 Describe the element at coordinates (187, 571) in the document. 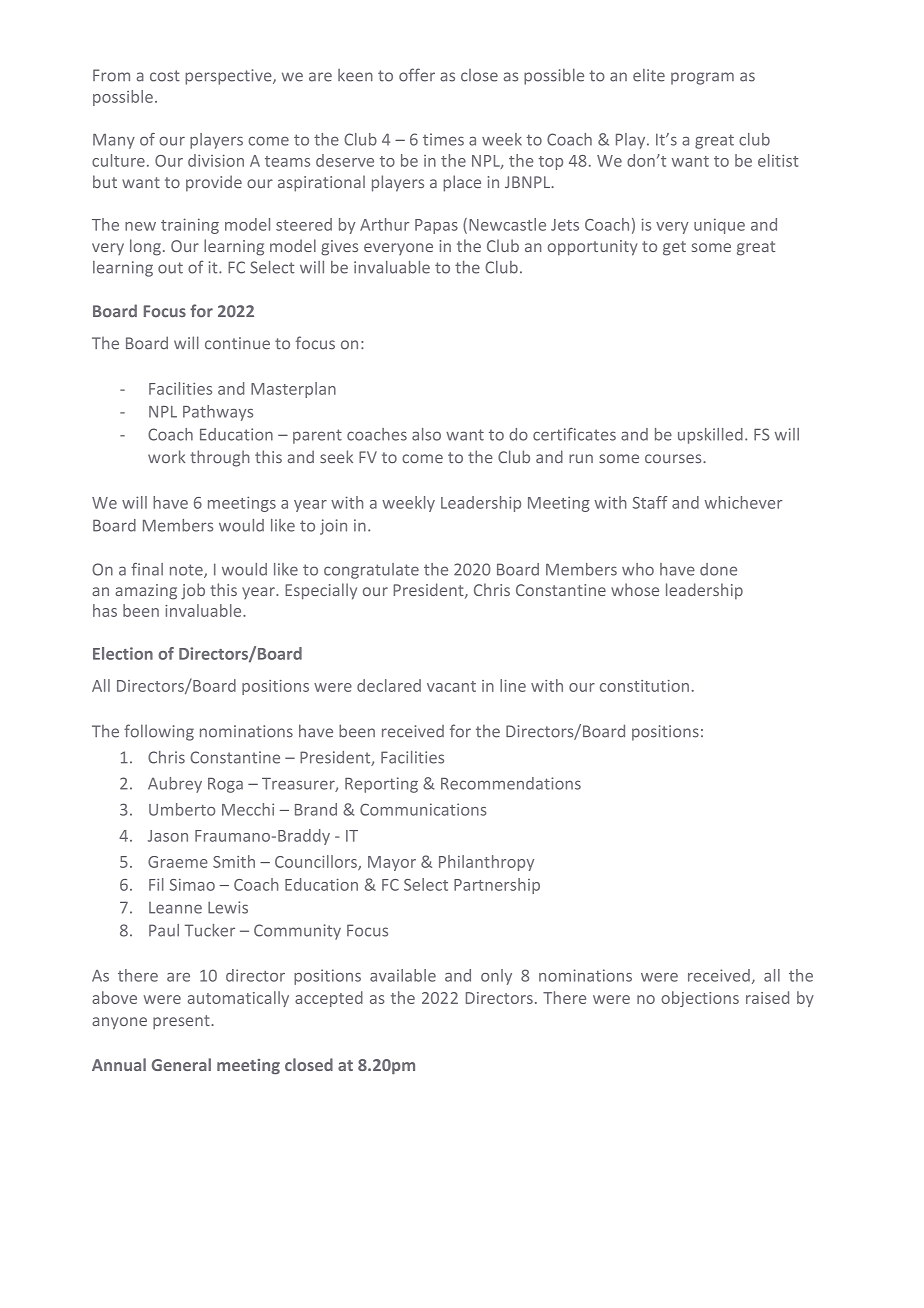

I see `note` at that location.
